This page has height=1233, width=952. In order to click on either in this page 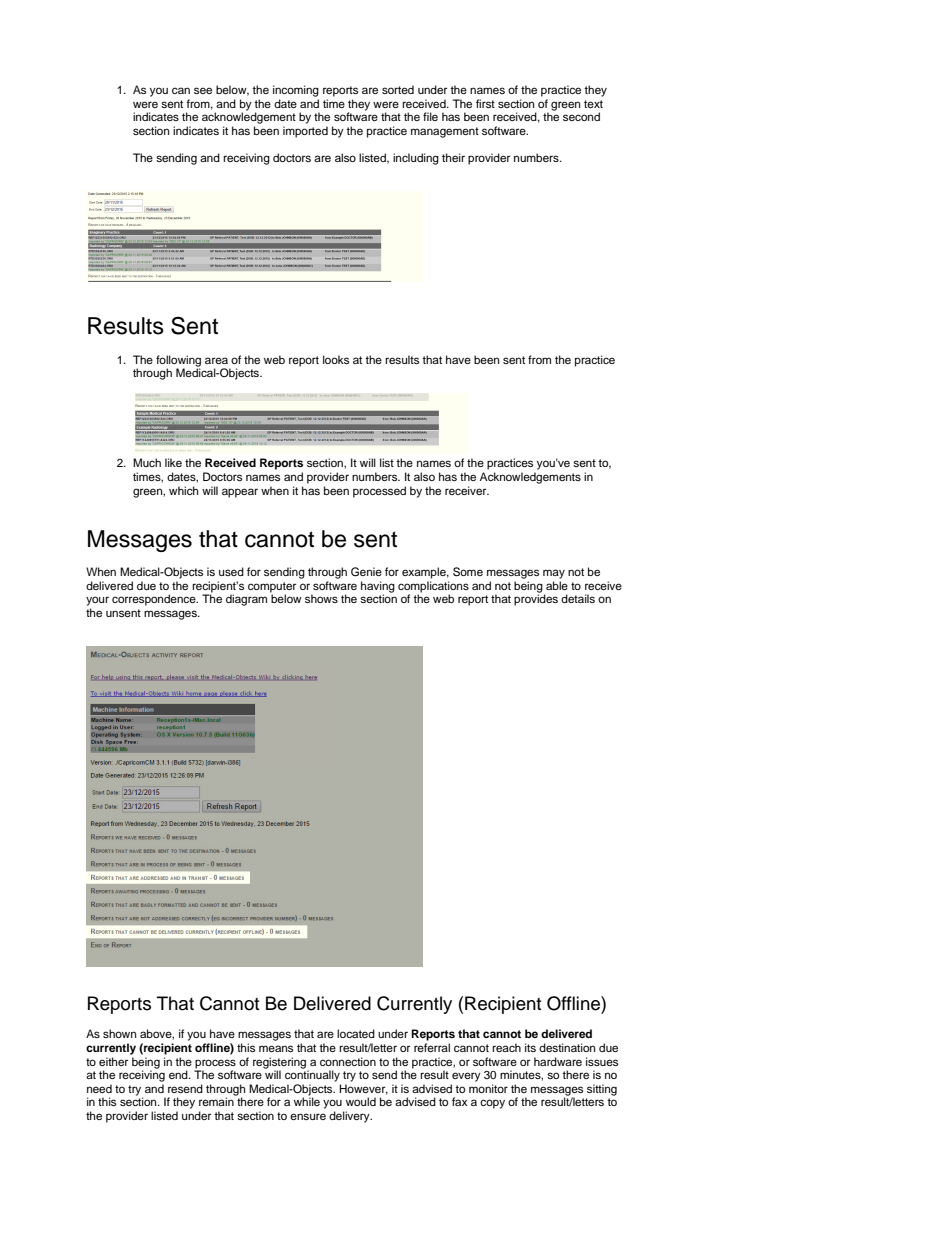, I will do `click(113, 1061)`.
